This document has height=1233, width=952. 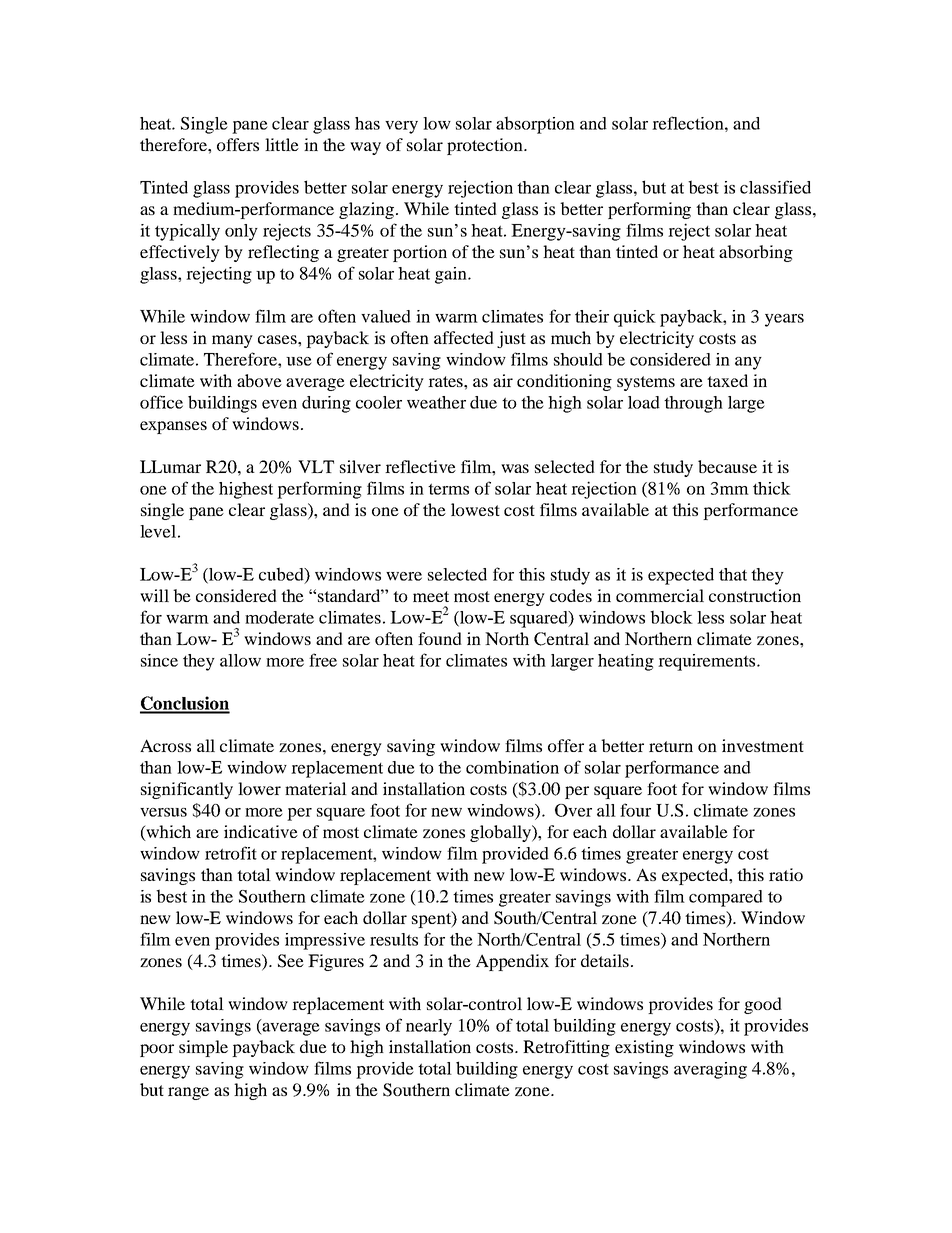 What do you see at coordinates (727, 466) in the document?
I see `because` at bounding box center [727, 466].
